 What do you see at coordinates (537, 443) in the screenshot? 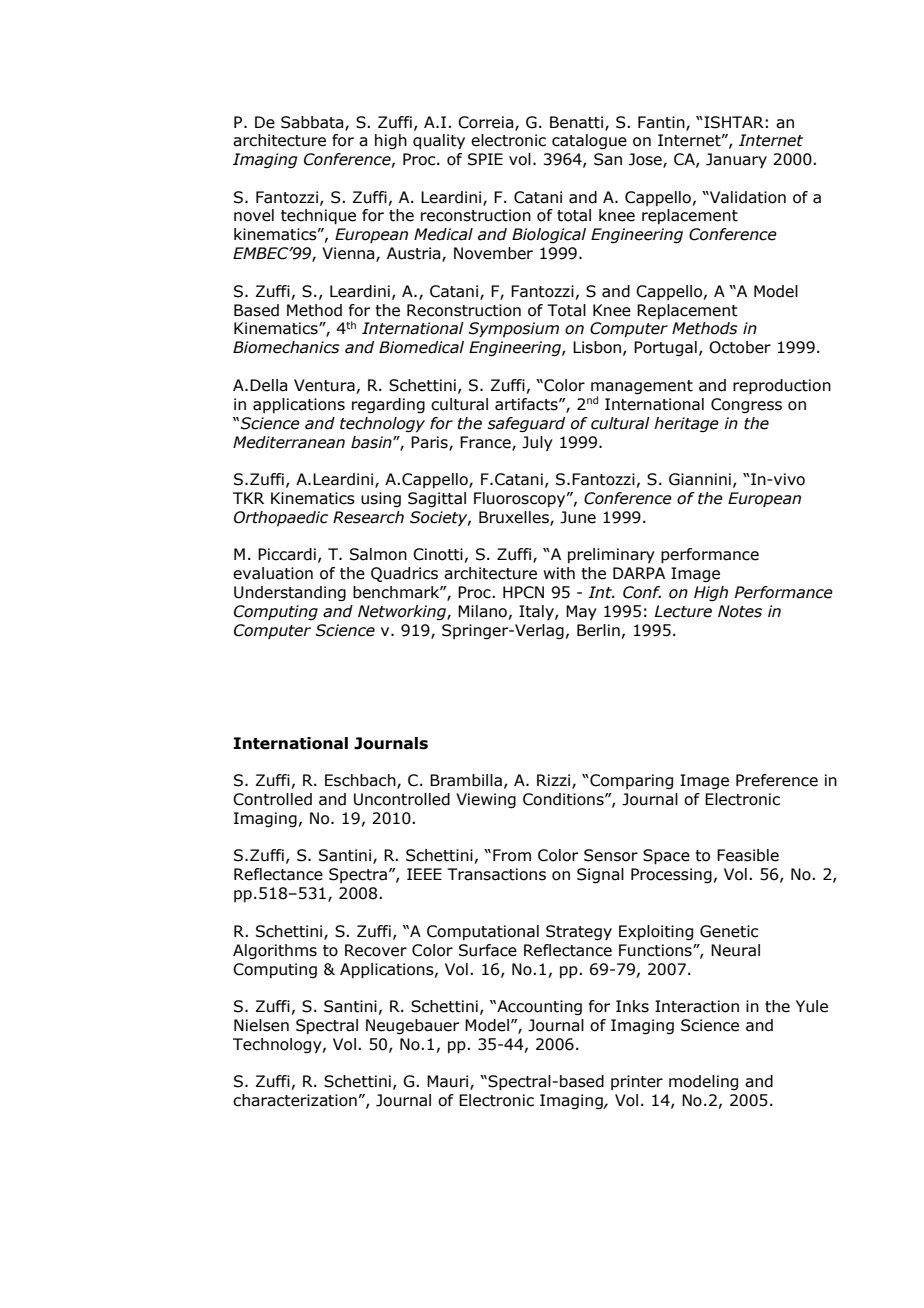
I see `July` at bounding box center [537, 443].
